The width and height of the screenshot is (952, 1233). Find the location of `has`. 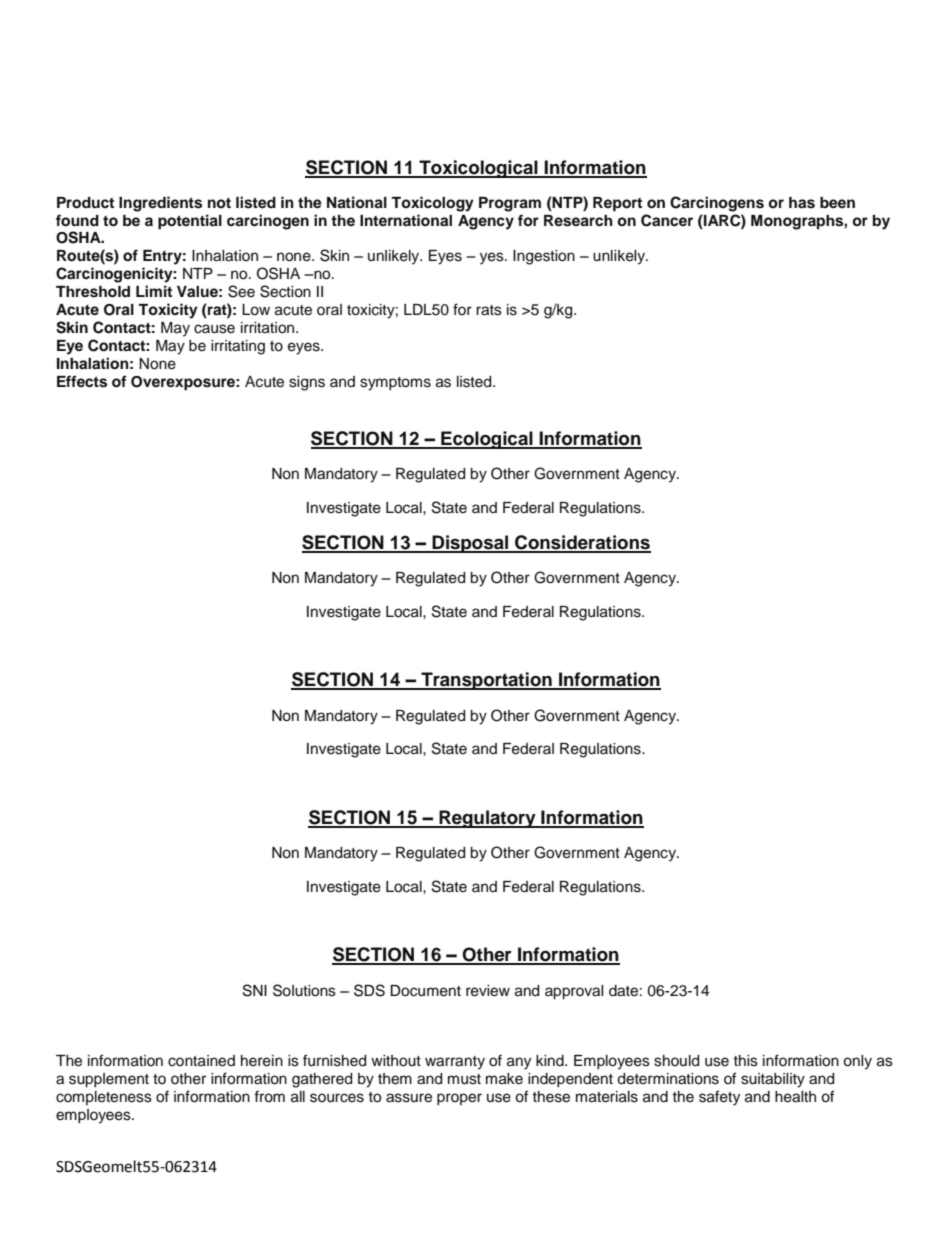

has is located at coordinates (802, 203).
